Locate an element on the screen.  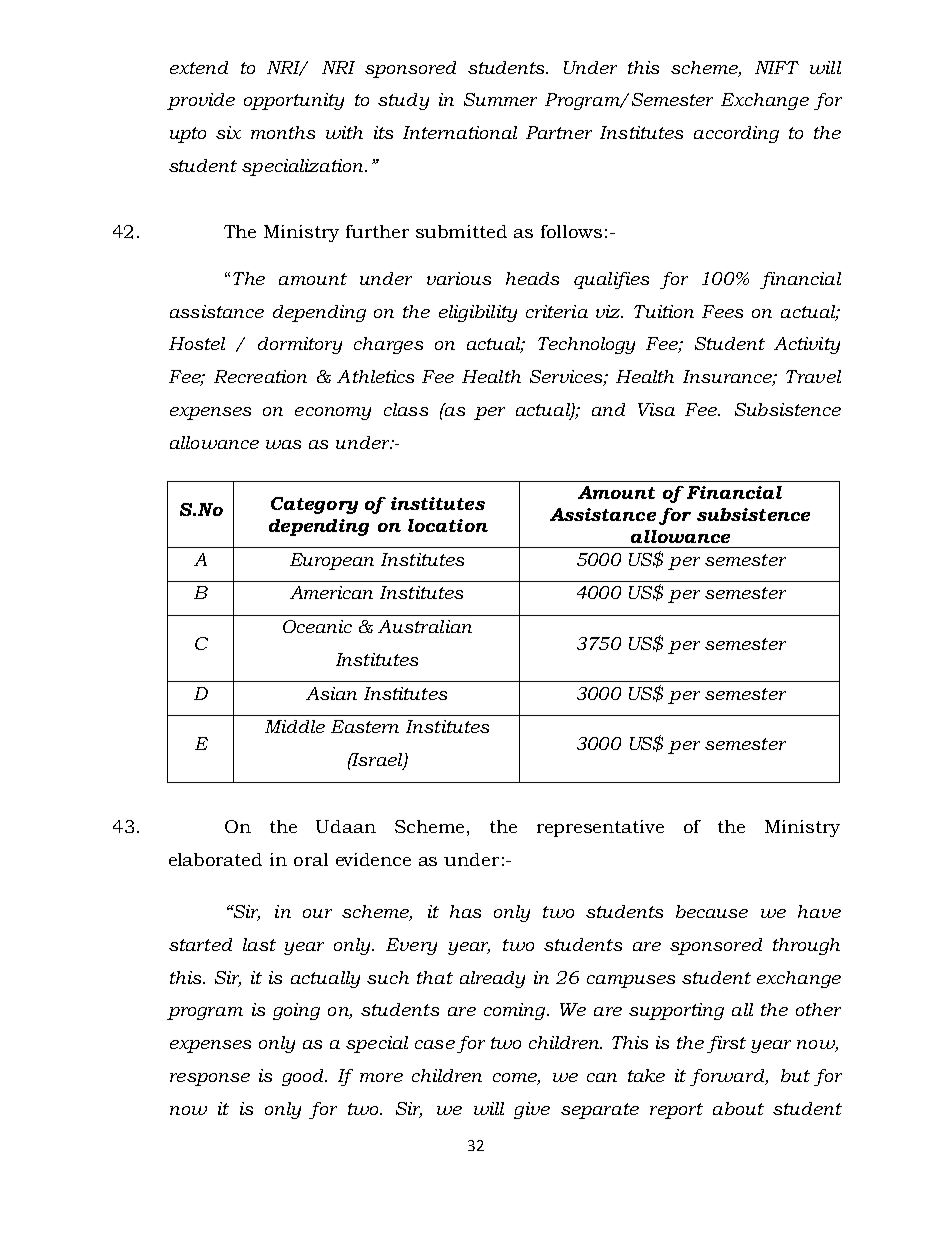
give is located at coordinates (532, 1110).
